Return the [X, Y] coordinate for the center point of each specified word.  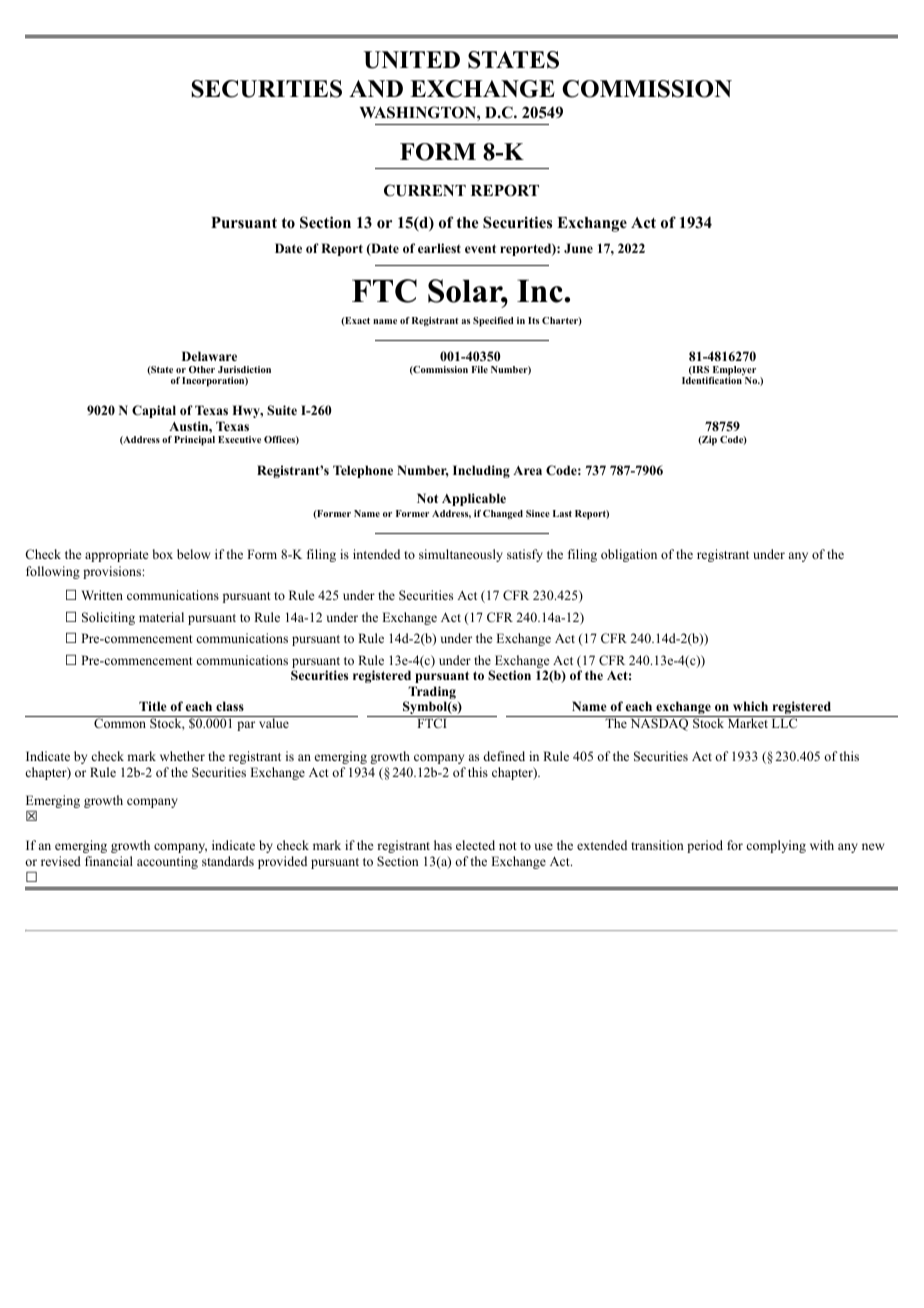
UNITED [412, 60]
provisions [113, 572]
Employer [733, 372]
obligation [629, 555]
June [578, 248]
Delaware [209, 356]
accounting [167, 862]
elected [475, 845]
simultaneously [461, 555]
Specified [493, 322]
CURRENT [425, 190]
